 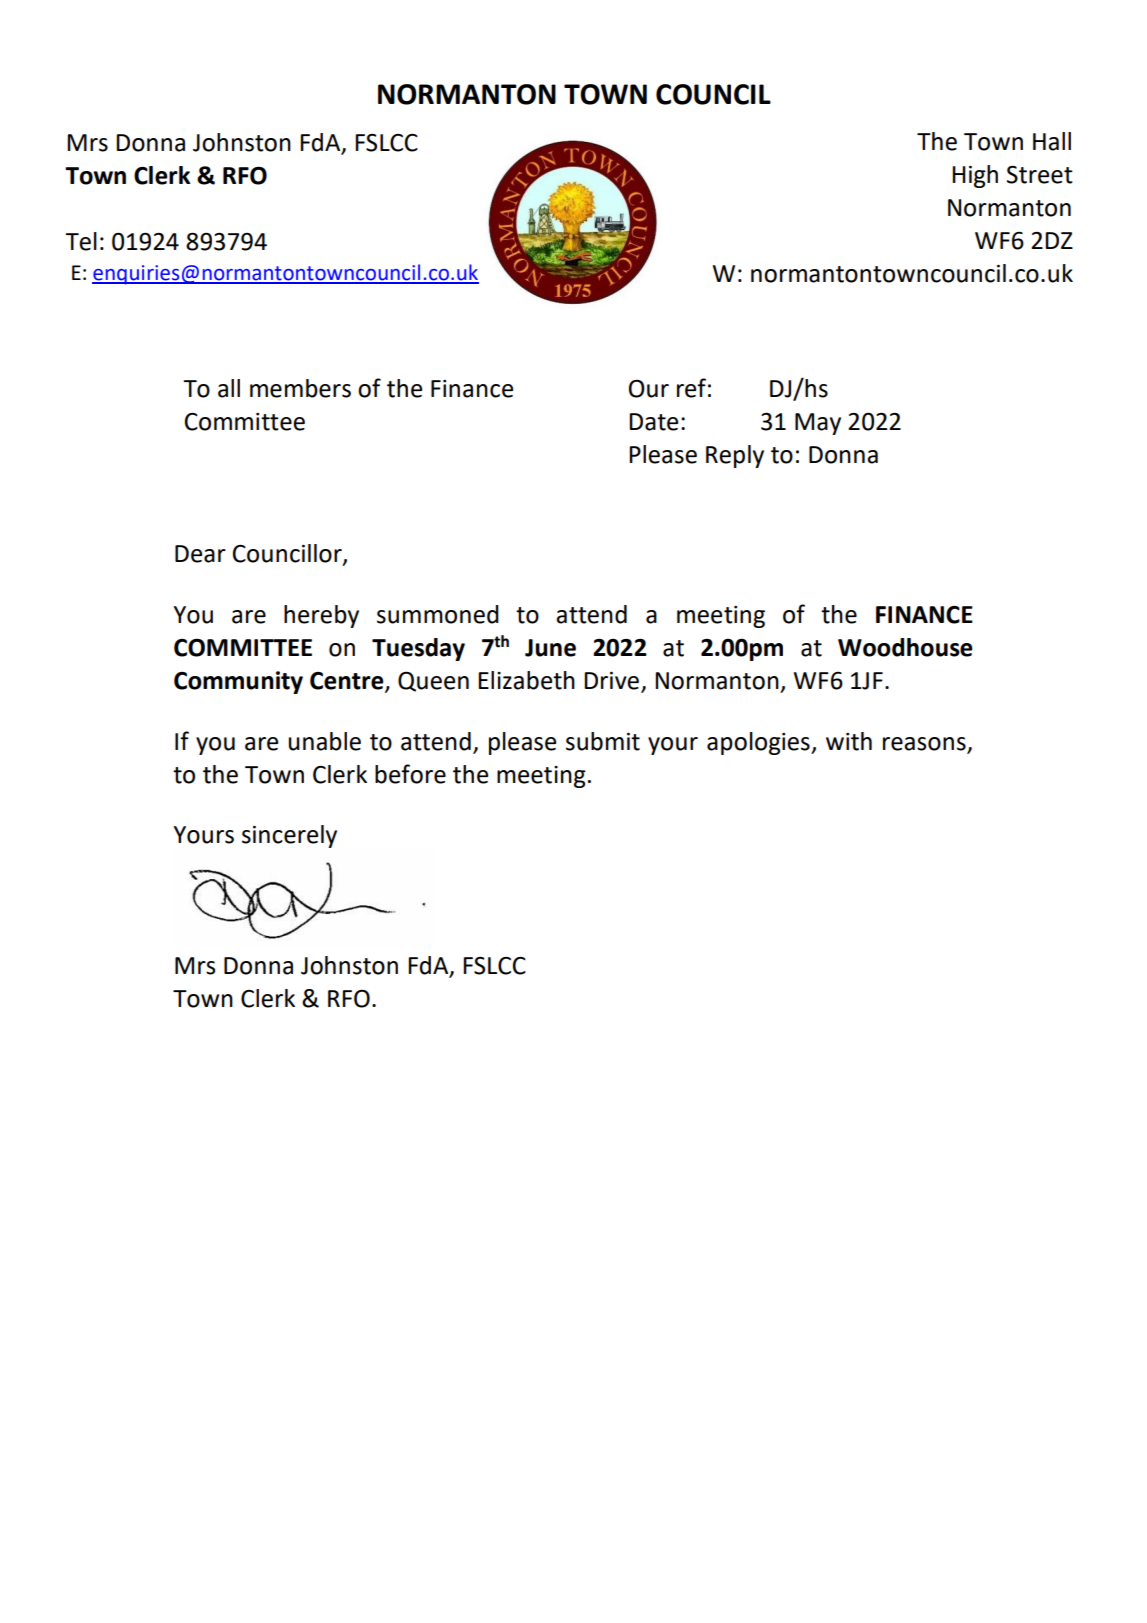 What do you see at coordinates (653, 422) in the screenshot?
I see `Date` at bounding box center [653, 422].
